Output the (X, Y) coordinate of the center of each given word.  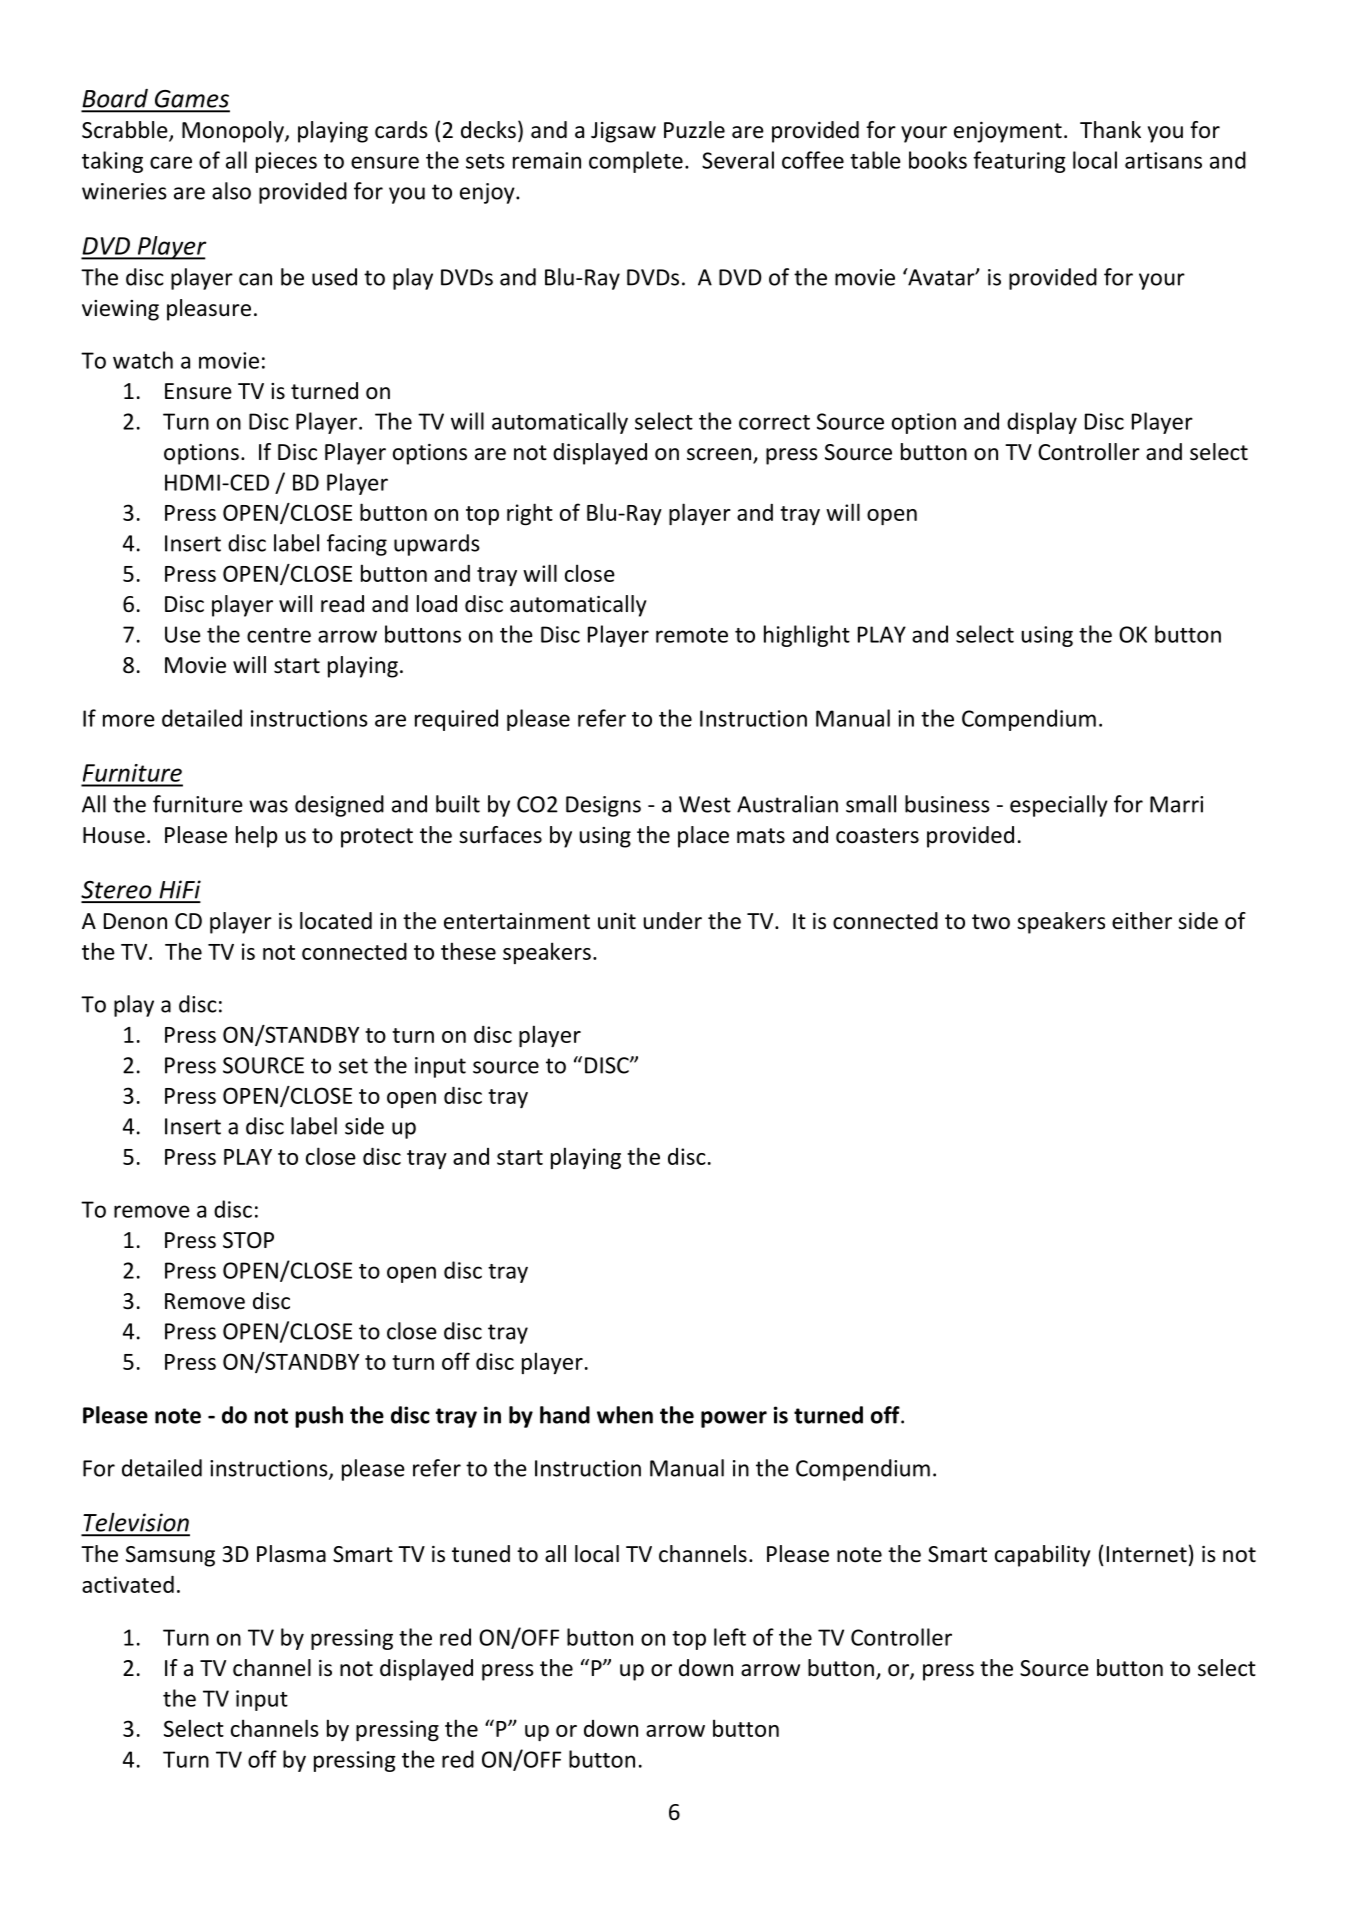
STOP (248, 1240)
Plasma (291, 1554)
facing (357, 545)
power (734, 1419)
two (991, 922)
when (625, 1415)
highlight (807, 636)
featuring (1019, 162)
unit (617, 921)
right (530, 514)
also (231, 191)
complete (636, 162)
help (256, 837)
